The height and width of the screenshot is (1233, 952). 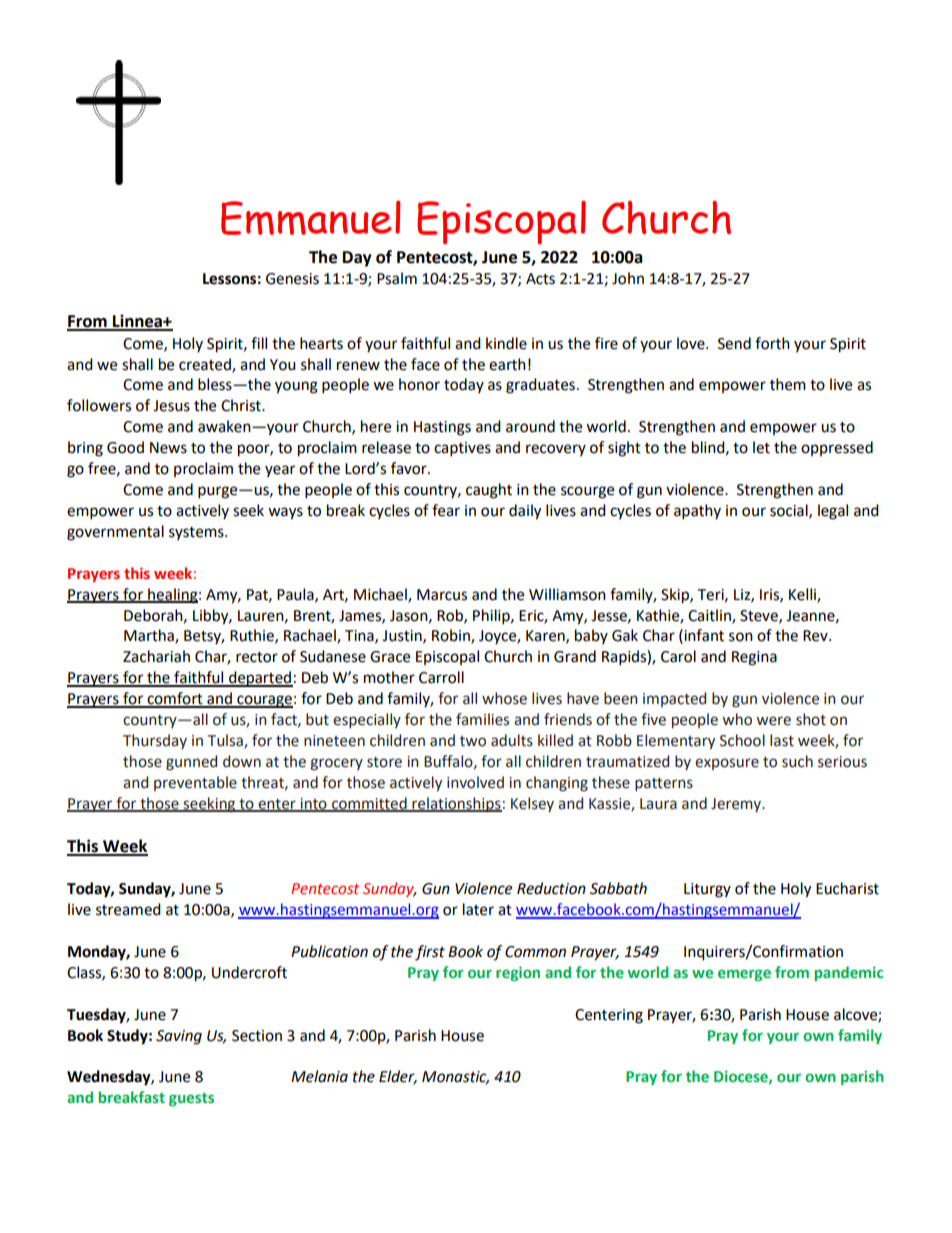 I want to click on Kelli, so click(x=803, y=595).
